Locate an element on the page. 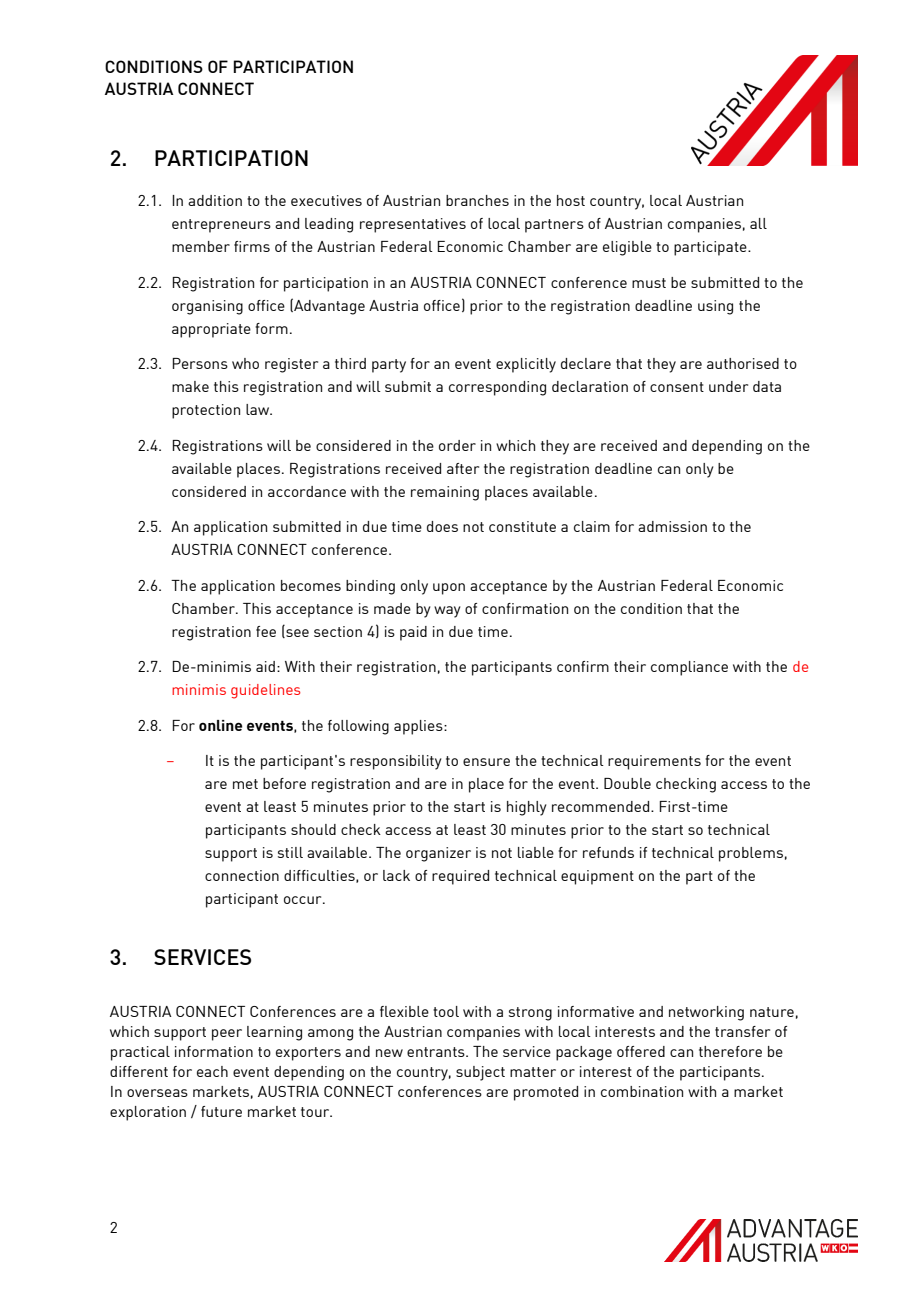 Image resolution: width=924 pixels, height=1308 pixels. subject is located at coordinates (480, 1073).
